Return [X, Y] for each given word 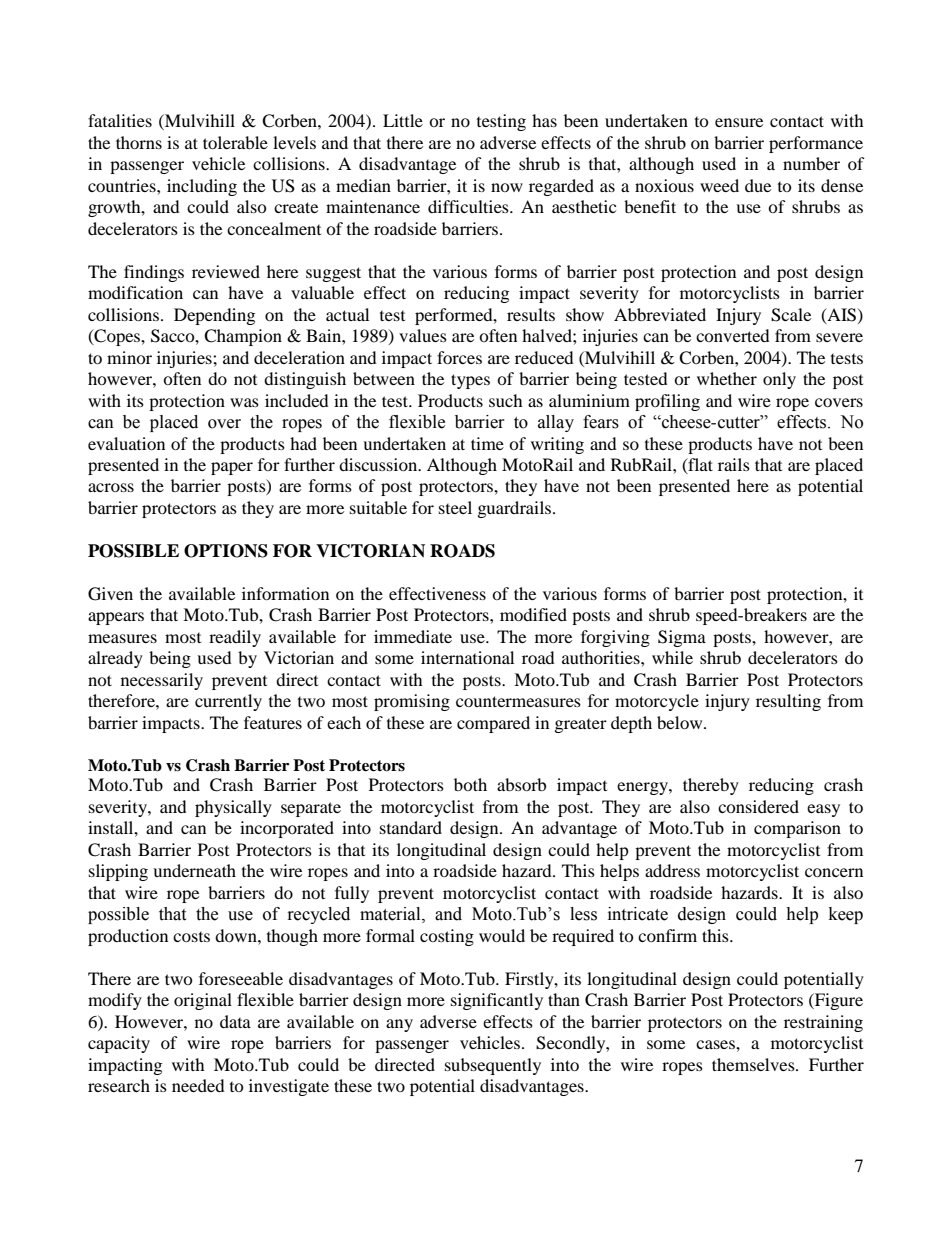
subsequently [493, 1066]
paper [232, 468]
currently [228, 702]
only [779, 380]
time [487, 443]
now [507, 187]
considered [758, 806]
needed [198, 1085]
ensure [739, 122]
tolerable [235, 142]
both [470, 784]
